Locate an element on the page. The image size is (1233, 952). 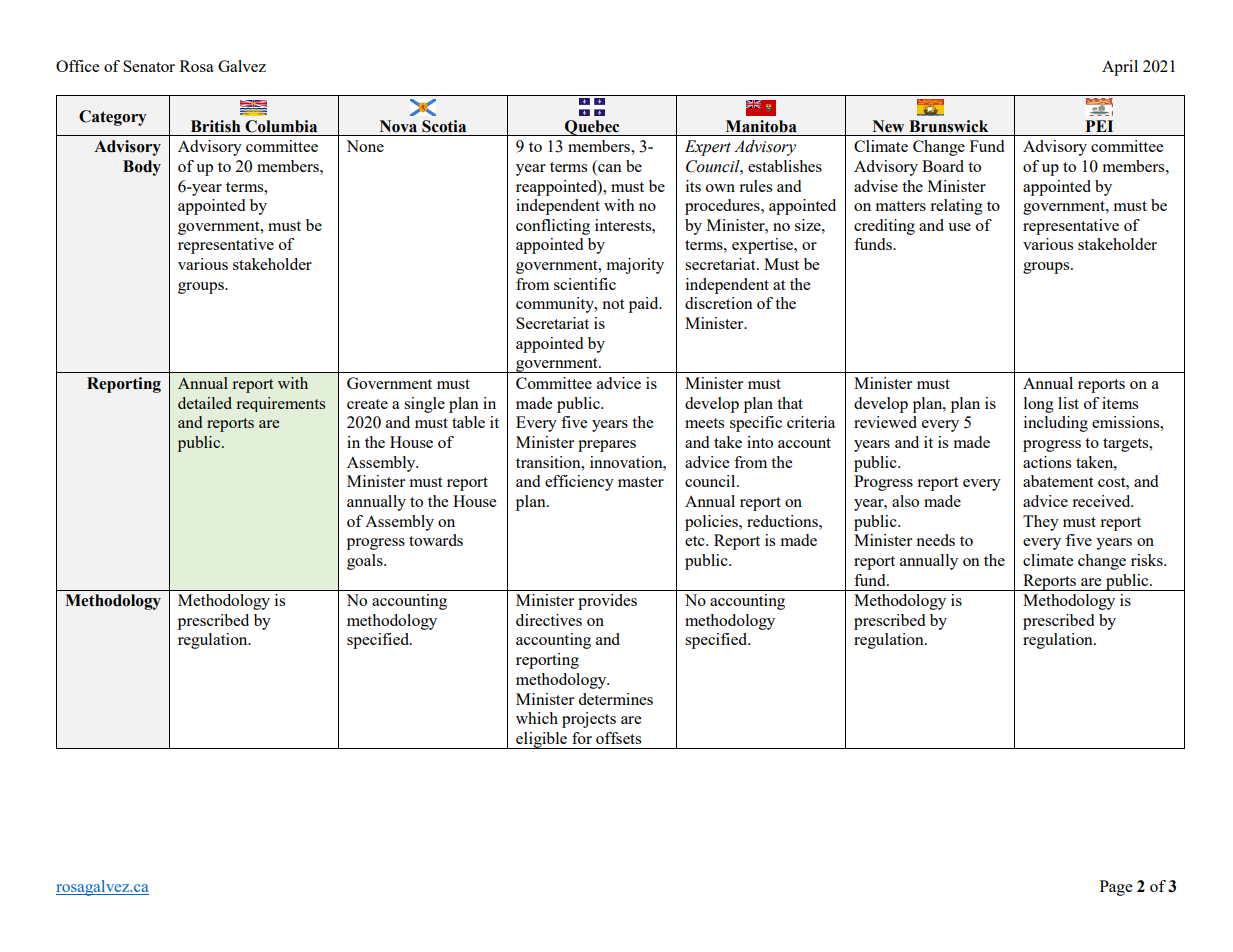
April is located at coordinates (1120, 68).
